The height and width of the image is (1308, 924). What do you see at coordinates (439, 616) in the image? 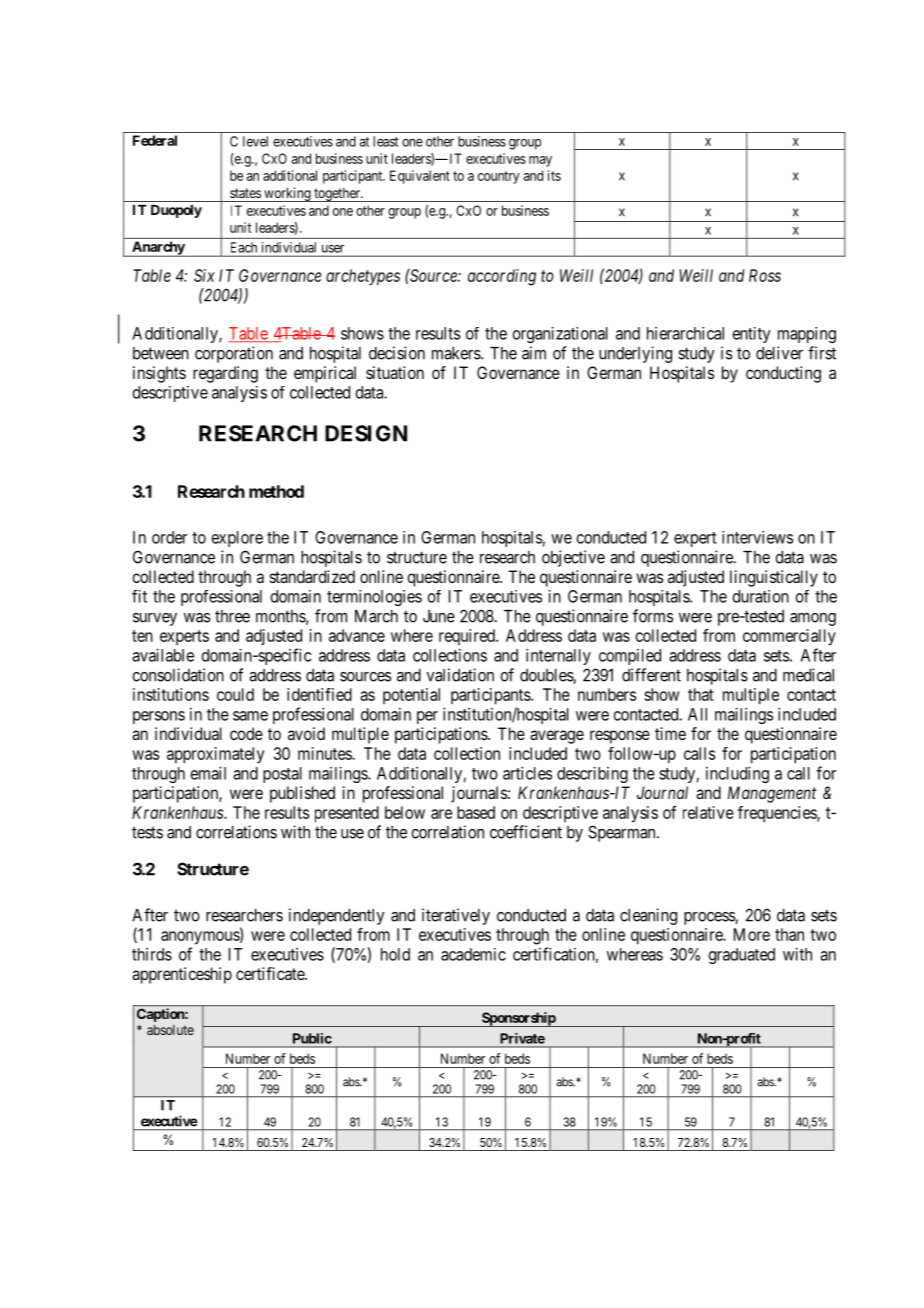
I see `June` at bounding box center [439, 616].
